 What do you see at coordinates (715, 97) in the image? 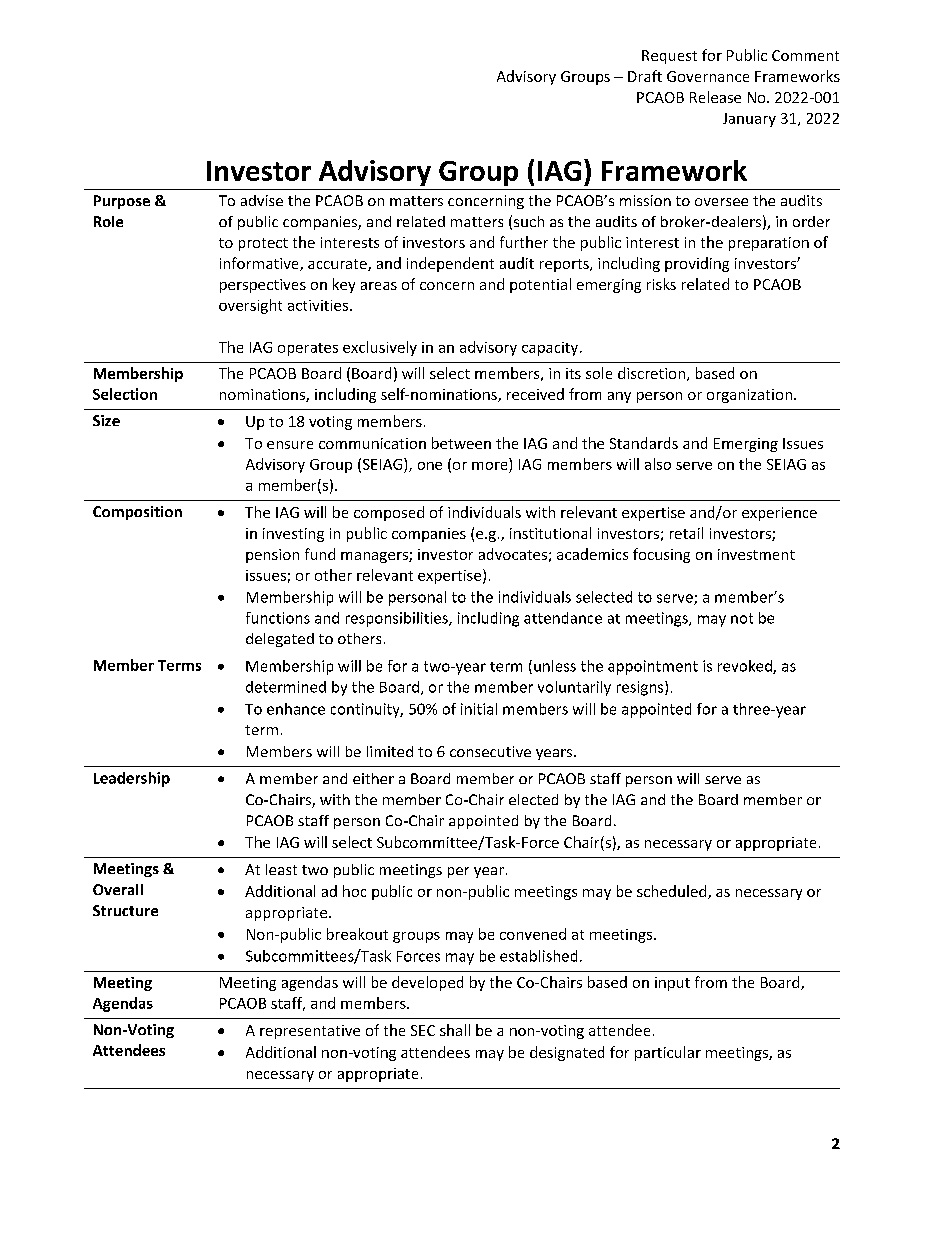
I see `Release` at bounding box center [715, 97].
